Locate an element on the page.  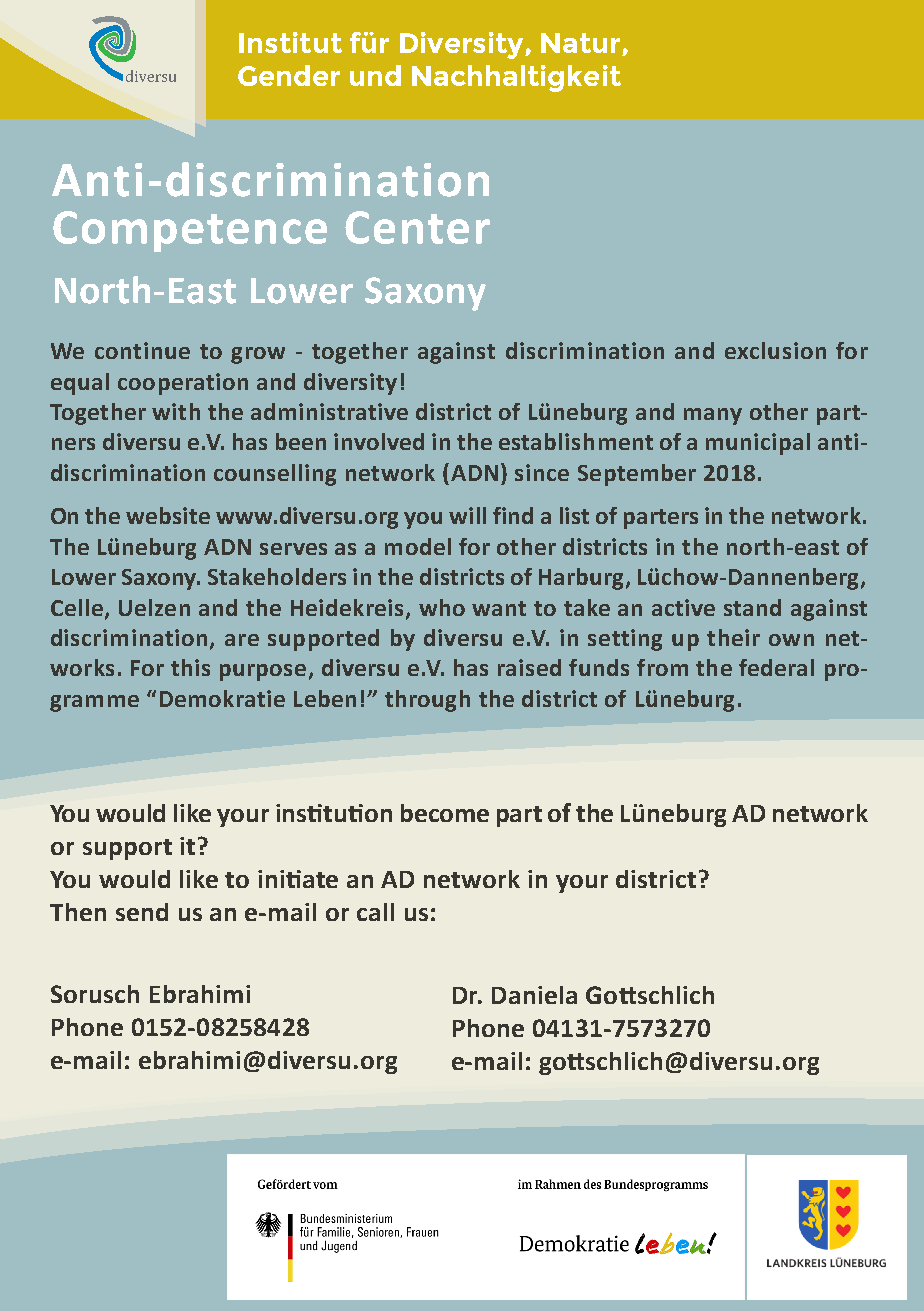
Natur is located at coordinates (580, 43).
